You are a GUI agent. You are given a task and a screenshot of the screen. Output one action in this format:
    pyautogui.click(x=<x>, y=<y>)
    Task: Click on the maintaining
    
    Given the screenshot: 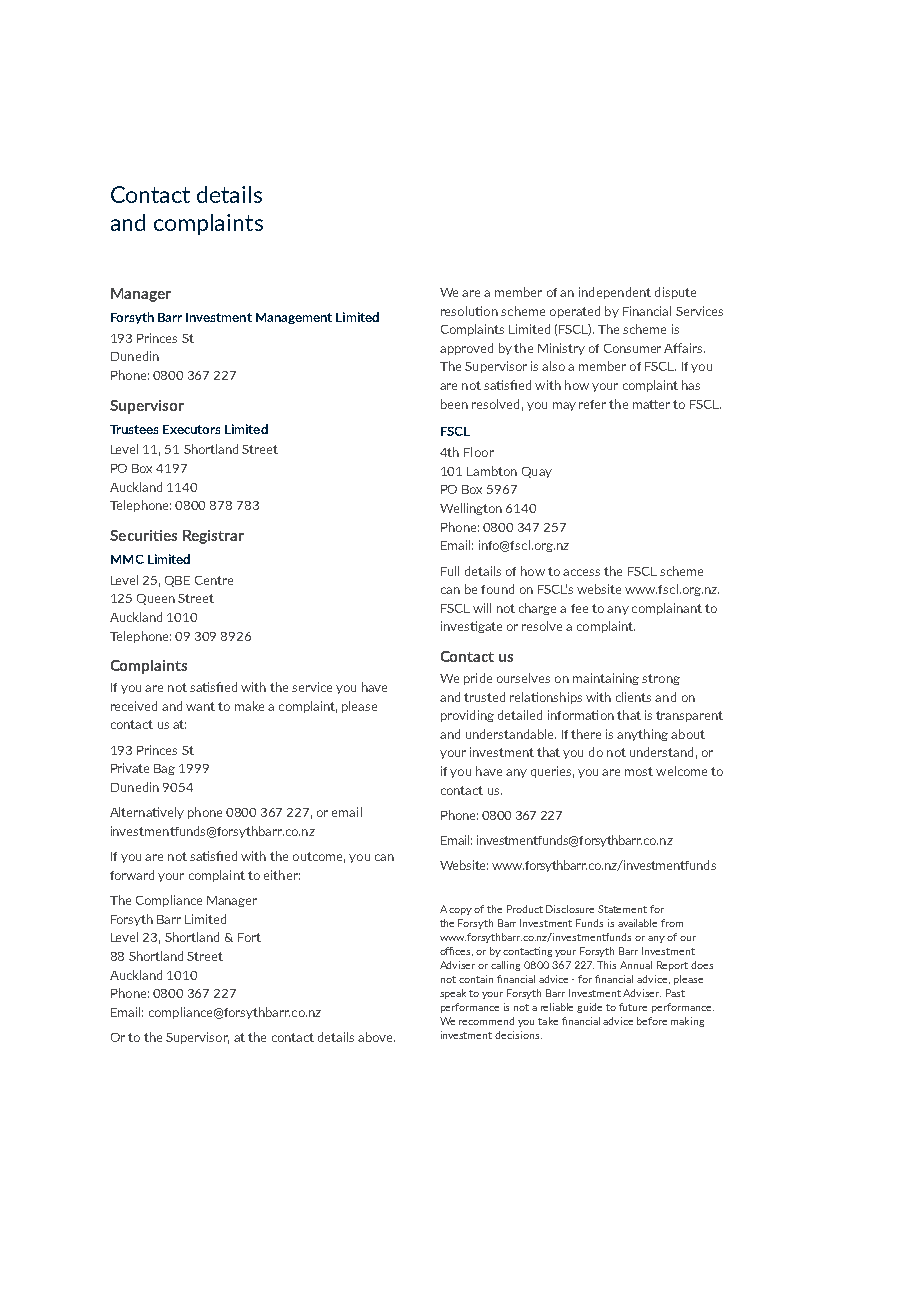 What is the action you would take?
    pyautogui.click(x=606, y=679)
